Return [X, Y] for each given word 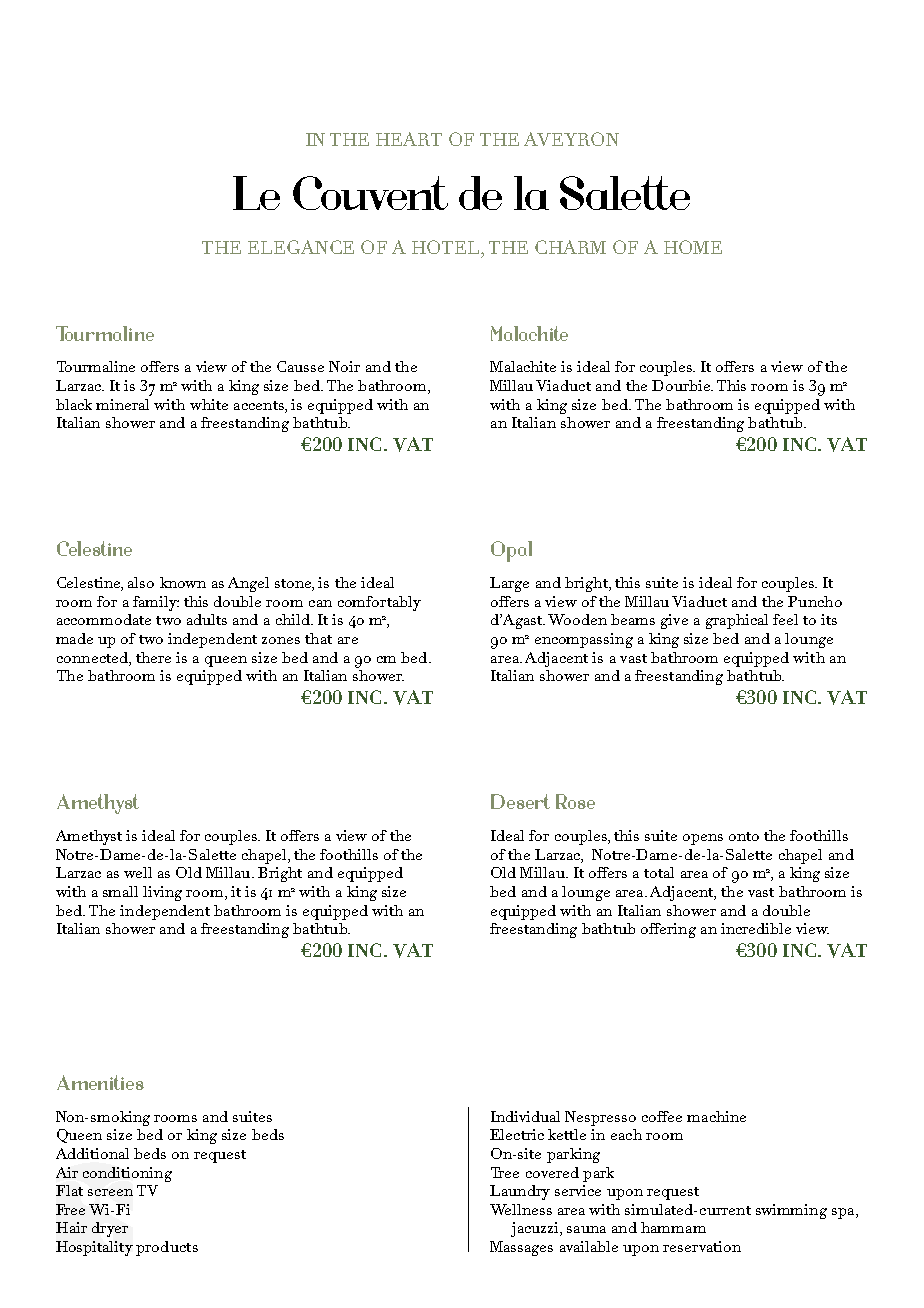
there [153, 657]
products [167, 1248]
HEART [409, 139]
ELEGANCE [301, 247]
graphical [737, 621]
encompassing [584, 640]
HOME [693, 247]
